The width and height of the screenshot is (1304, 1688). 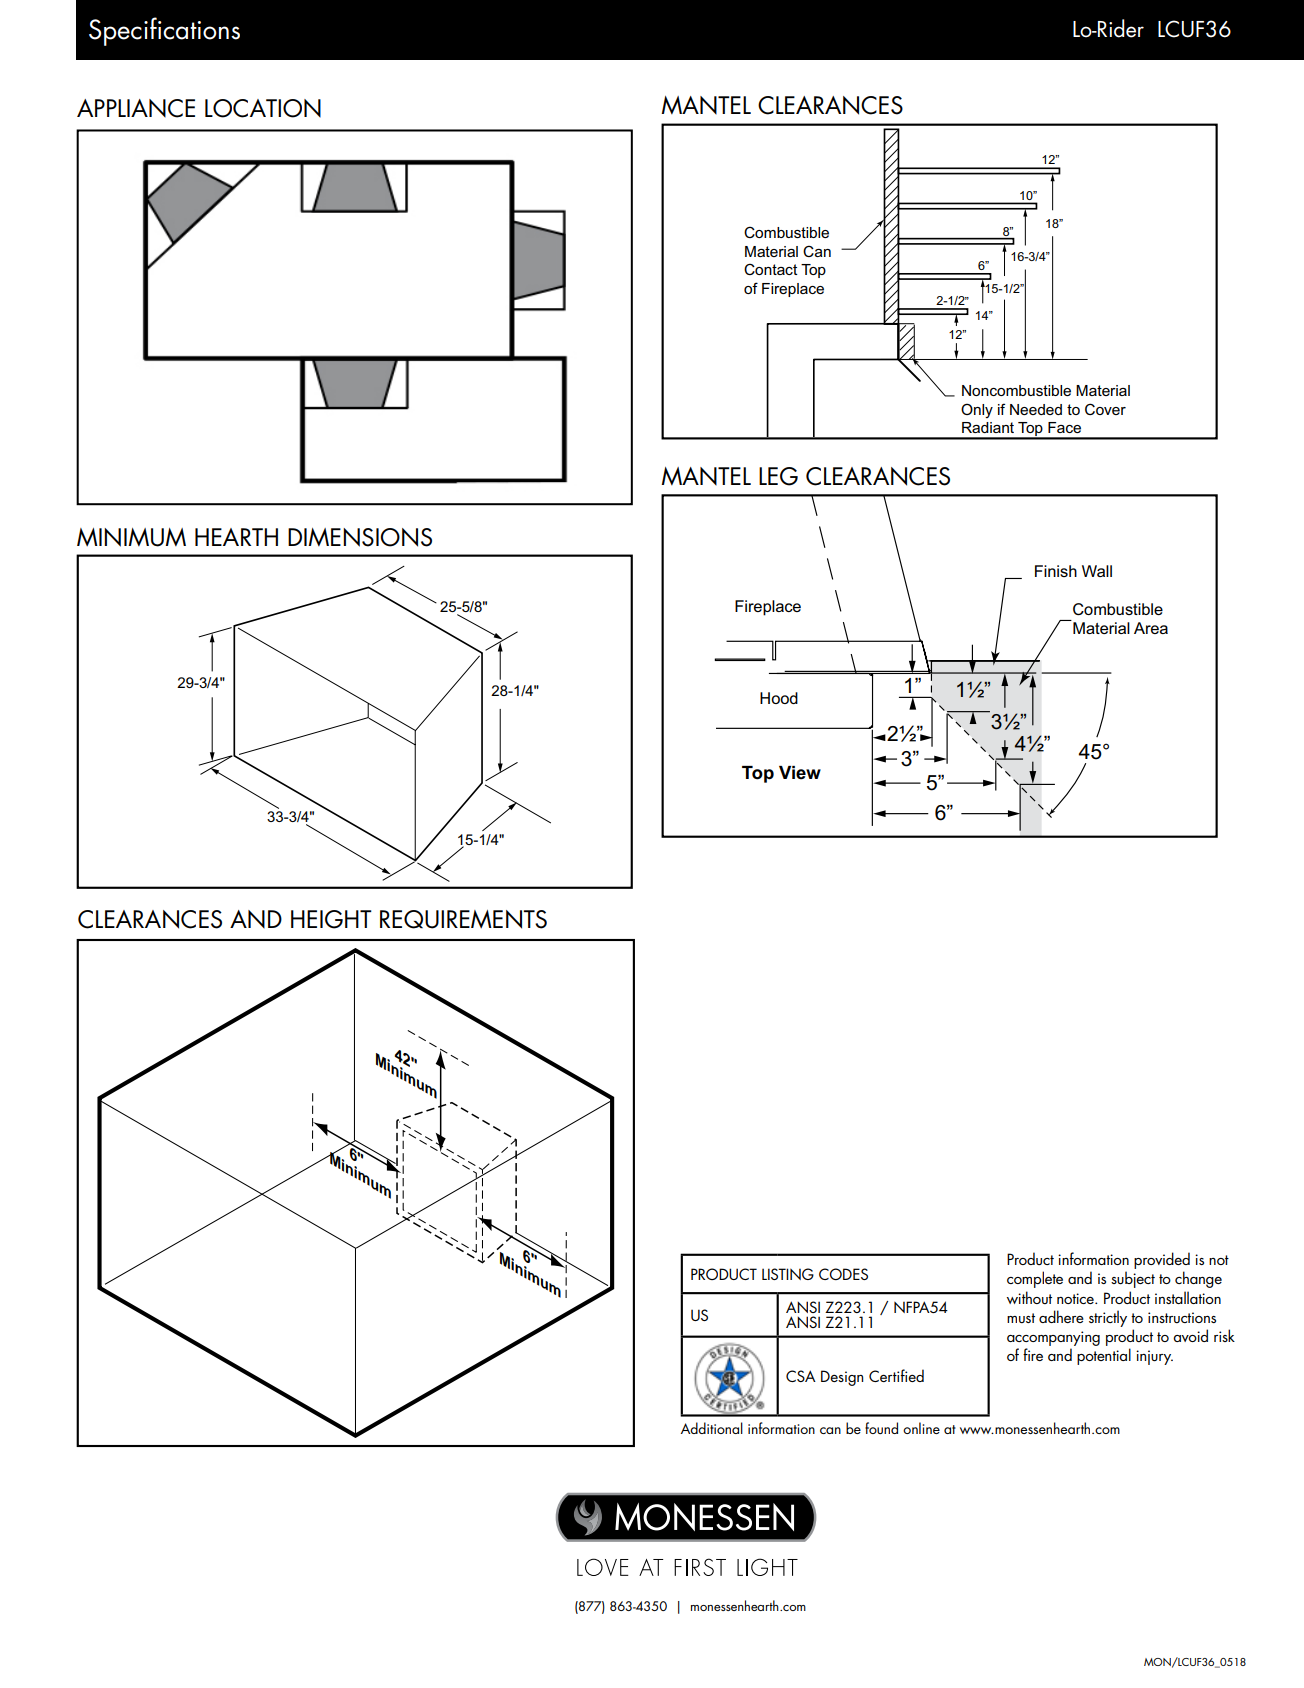 I want to click on CSA, so click(x=801, y=1376).
